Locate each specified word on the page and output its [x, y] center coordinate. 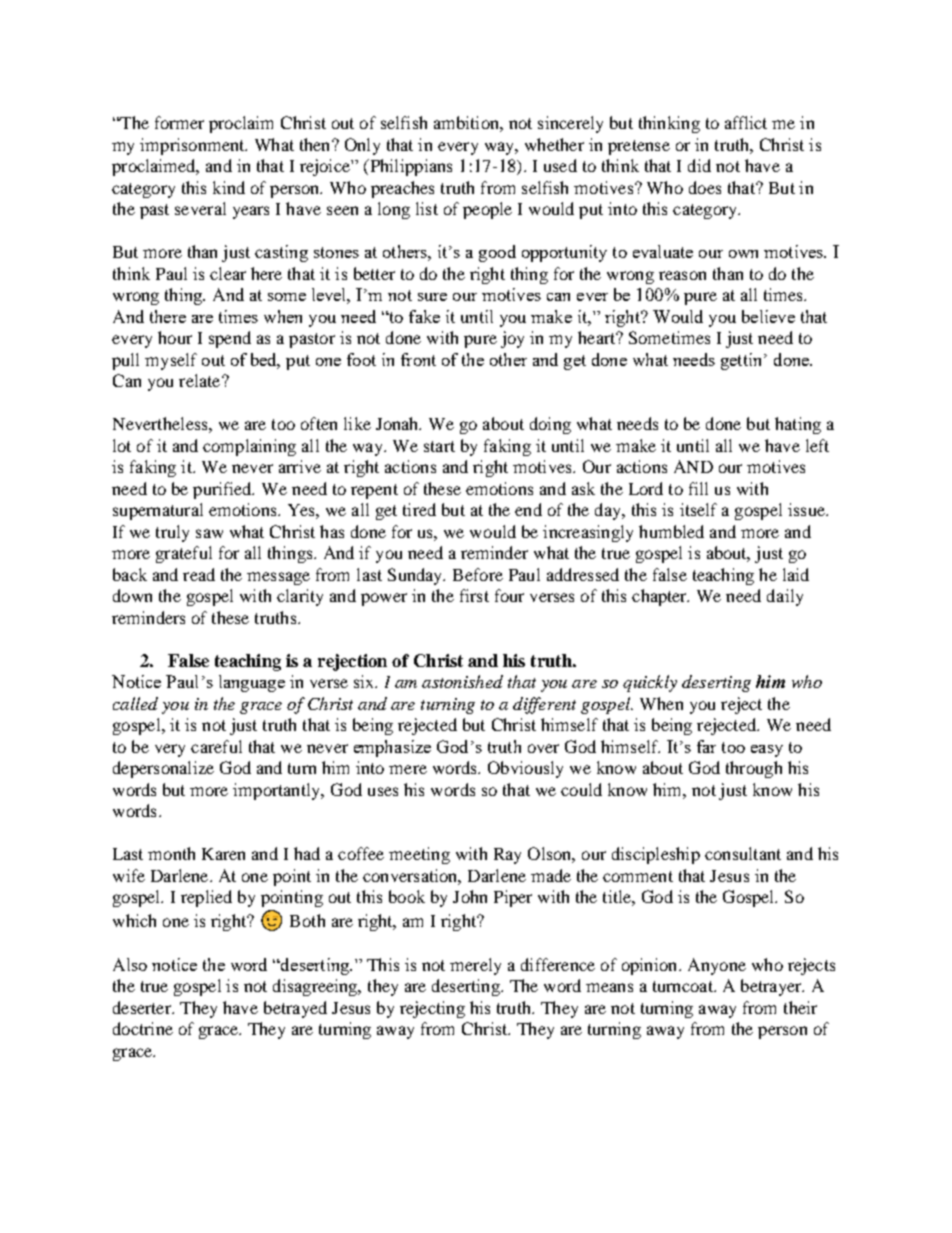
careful [216, 746]
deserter [143, 1007]
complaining [249, 447]
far [706, 746]
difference [558, 964]
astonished [462, 681]
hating [798, 425]
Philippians [409, 167]
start [439, 446]
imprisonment [193, 146]
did [699, 165]
